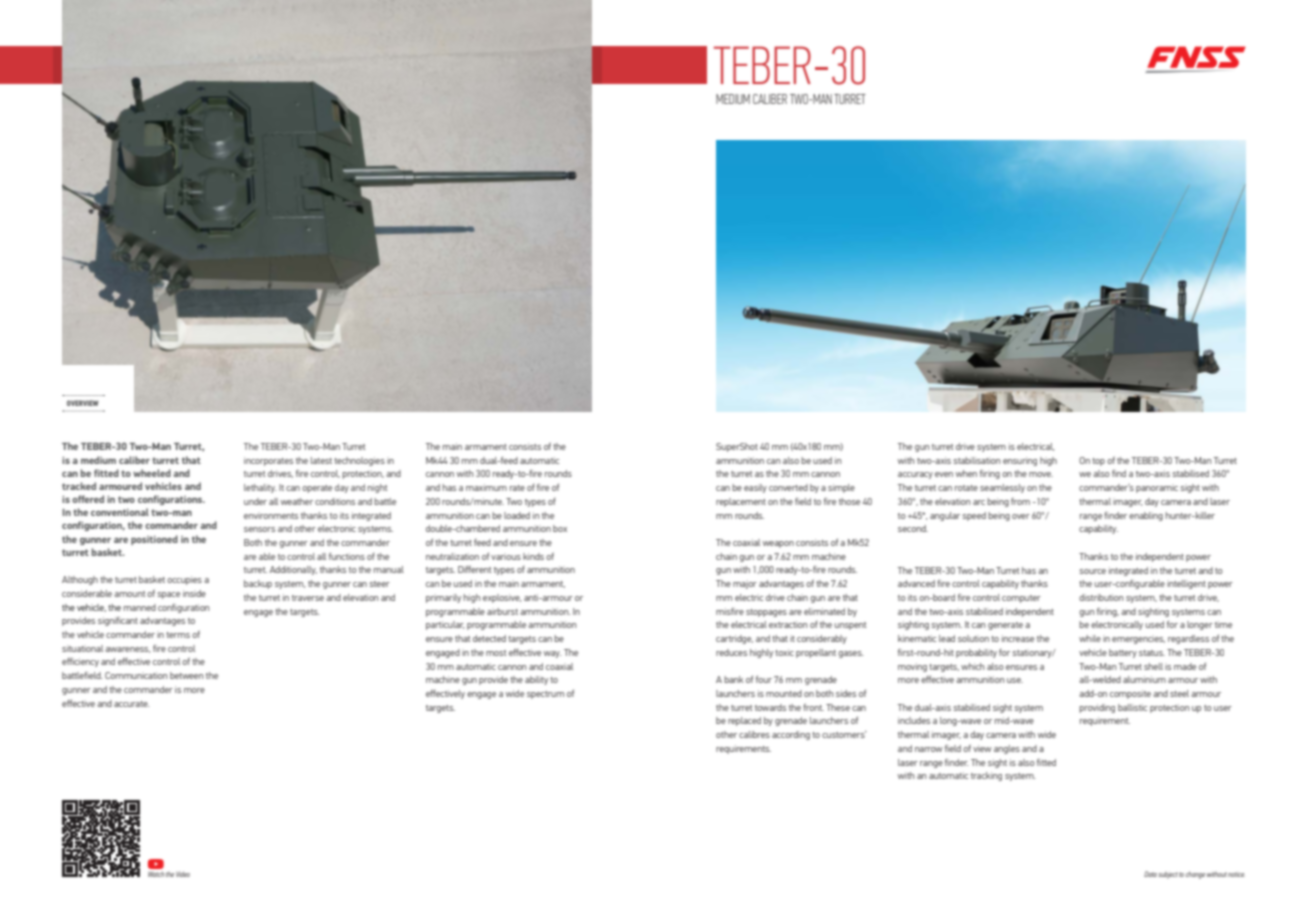  Describe the element at coordinates (183, 874) in the document. I see `Video` at that location.
